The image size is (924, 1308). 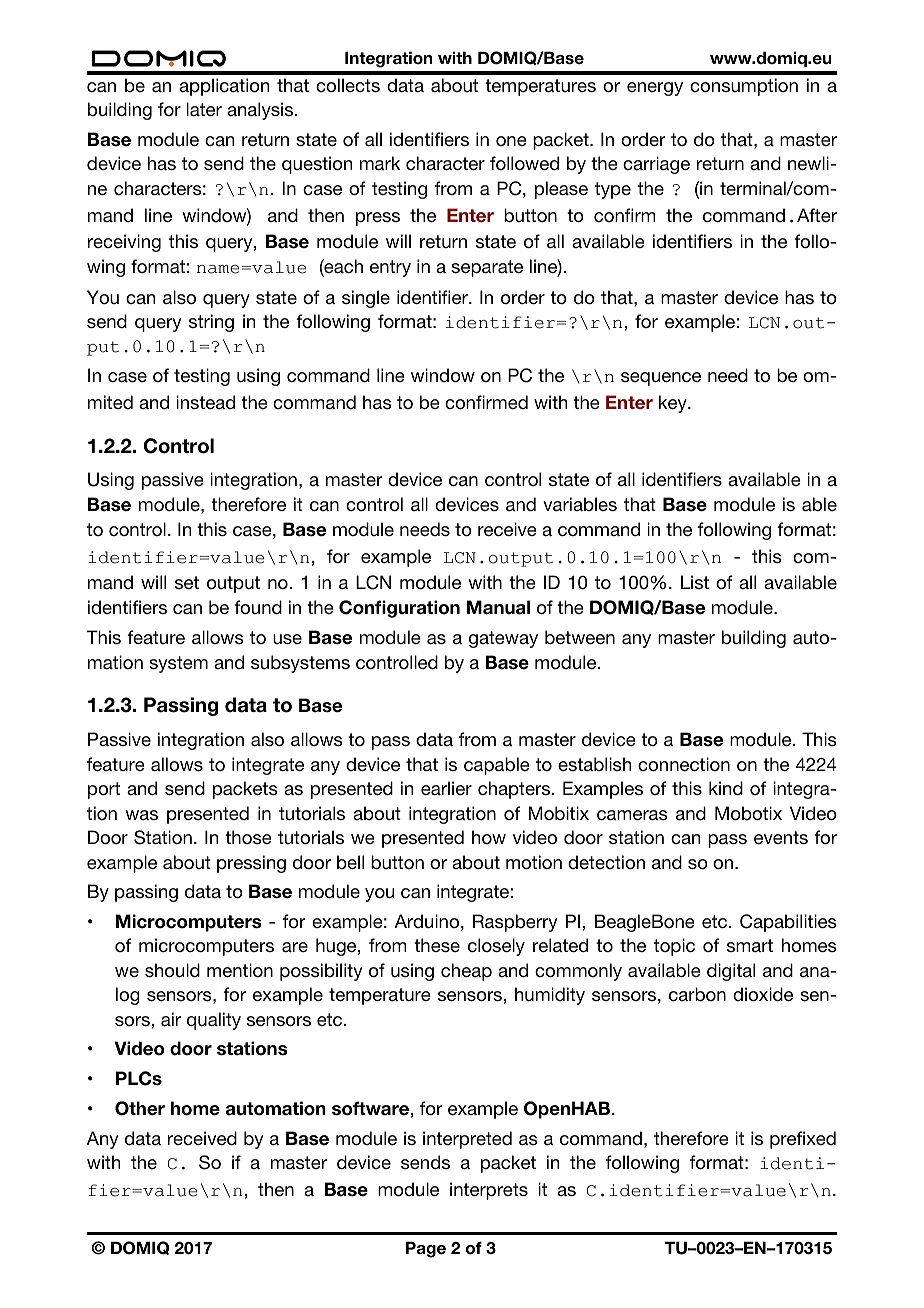 What do you see at coordinates (726, 788) in the screenshot?
I see `kind` at bounding box center [726, 788].
